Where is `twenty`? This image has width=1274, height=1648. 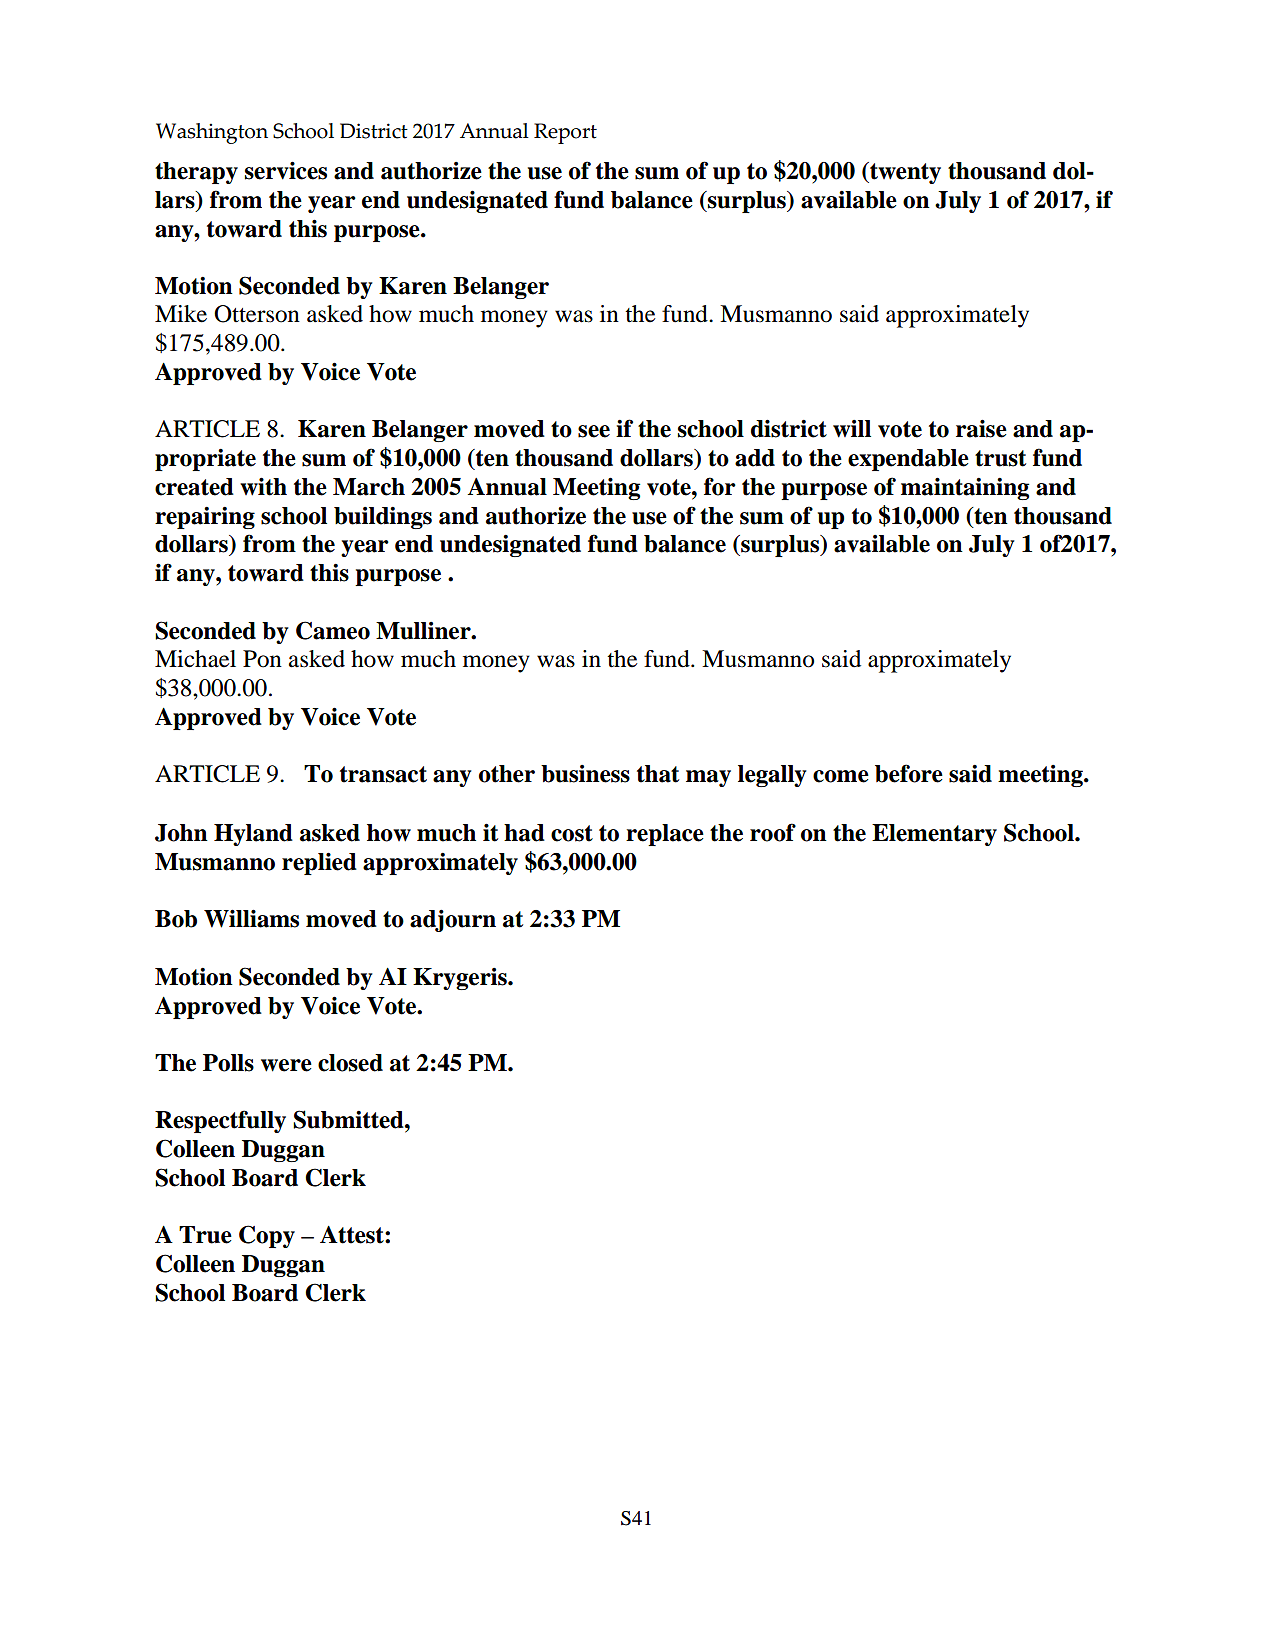
twenty is located at coordinates (904, 173).
